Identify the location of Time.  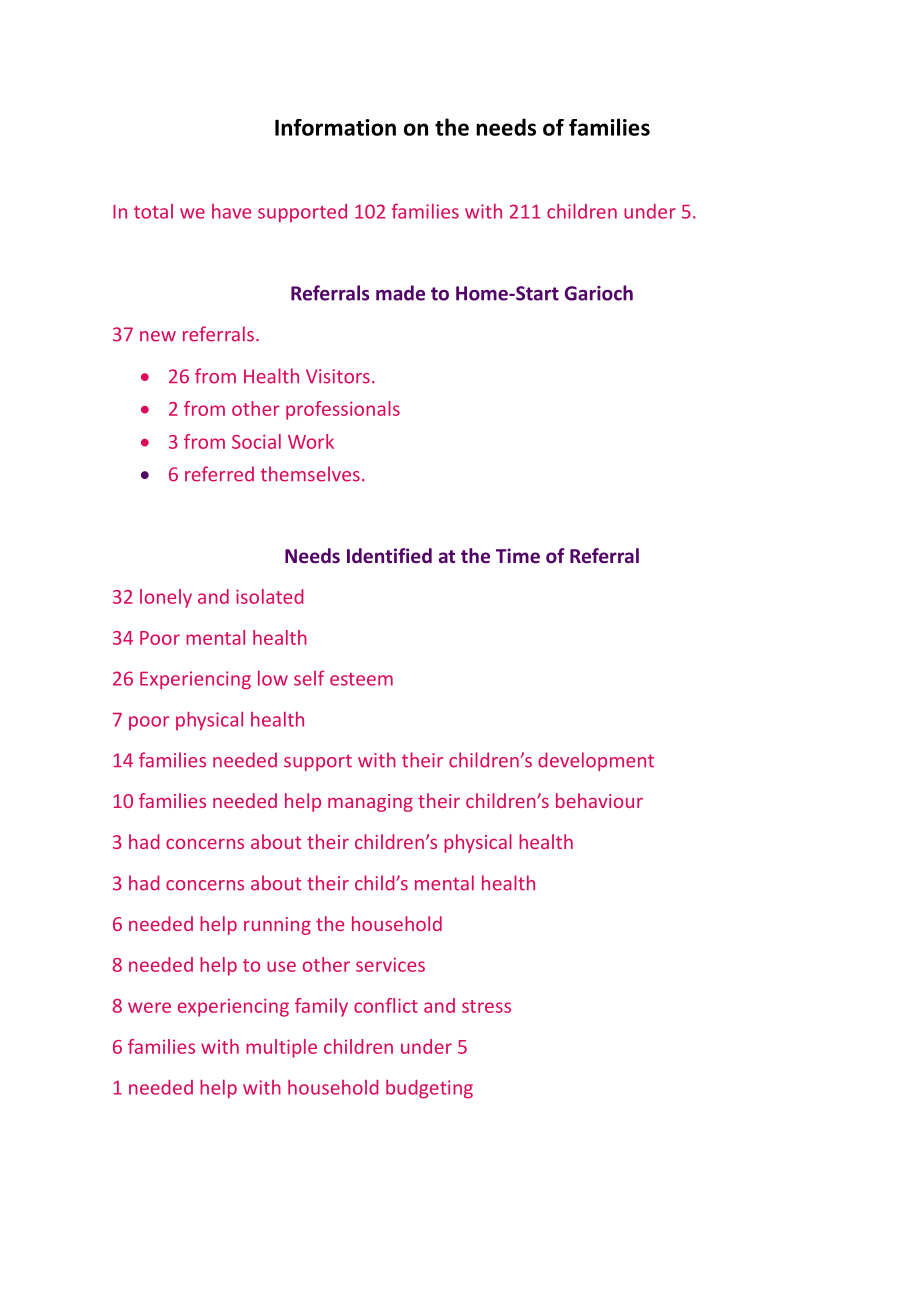
(518, 555).
